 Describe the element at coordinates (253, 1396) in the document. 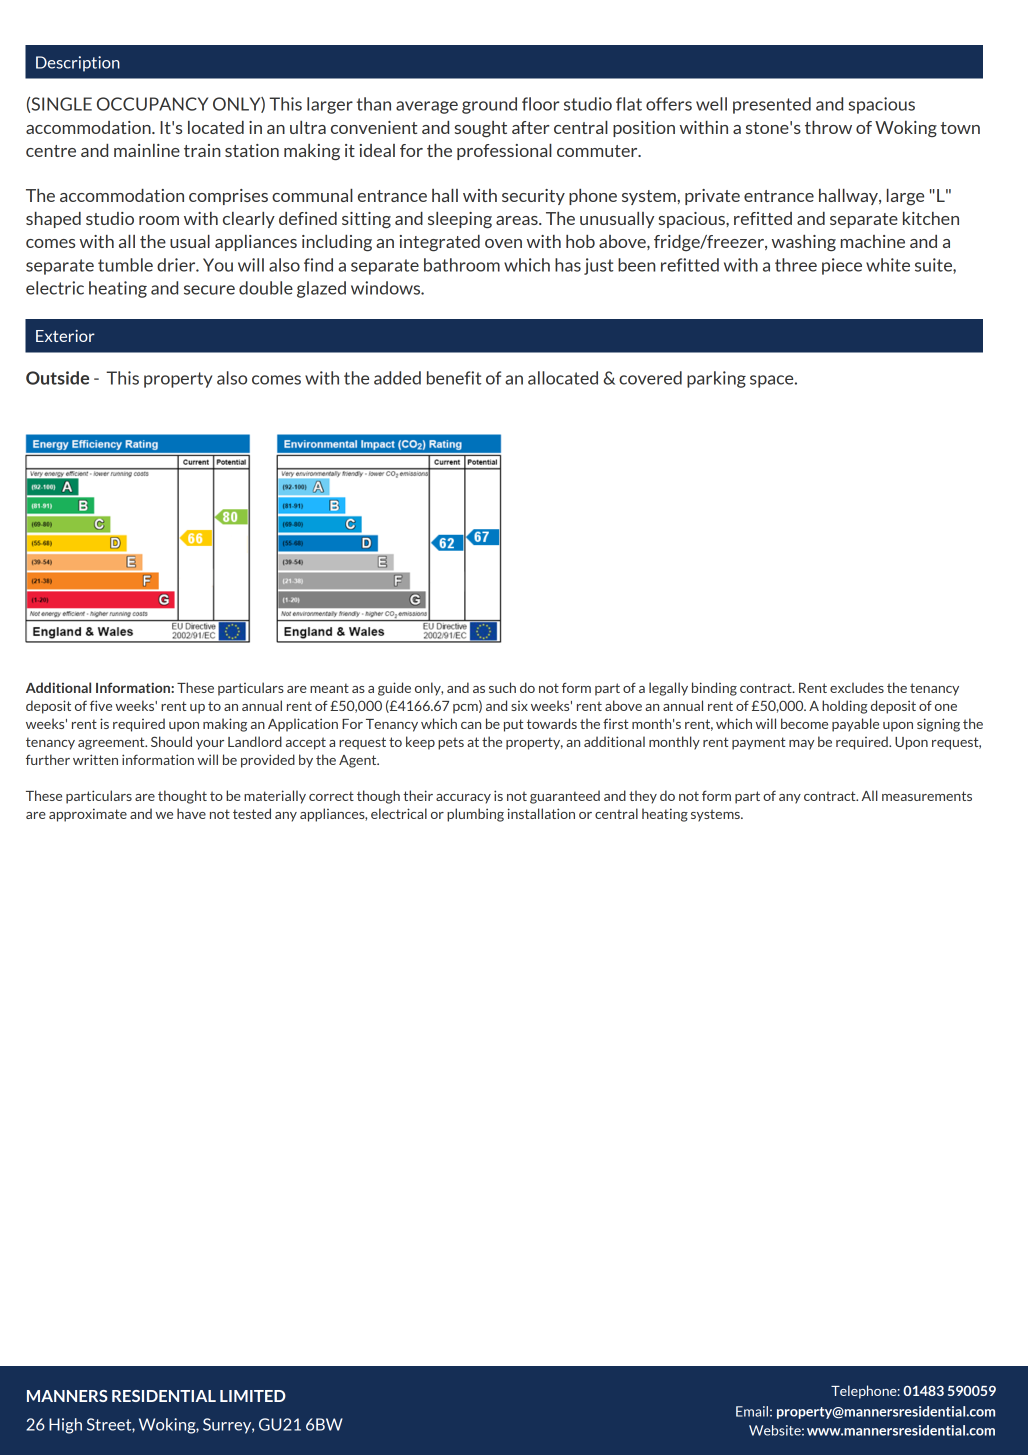

I see `LIMITED` at that location.
